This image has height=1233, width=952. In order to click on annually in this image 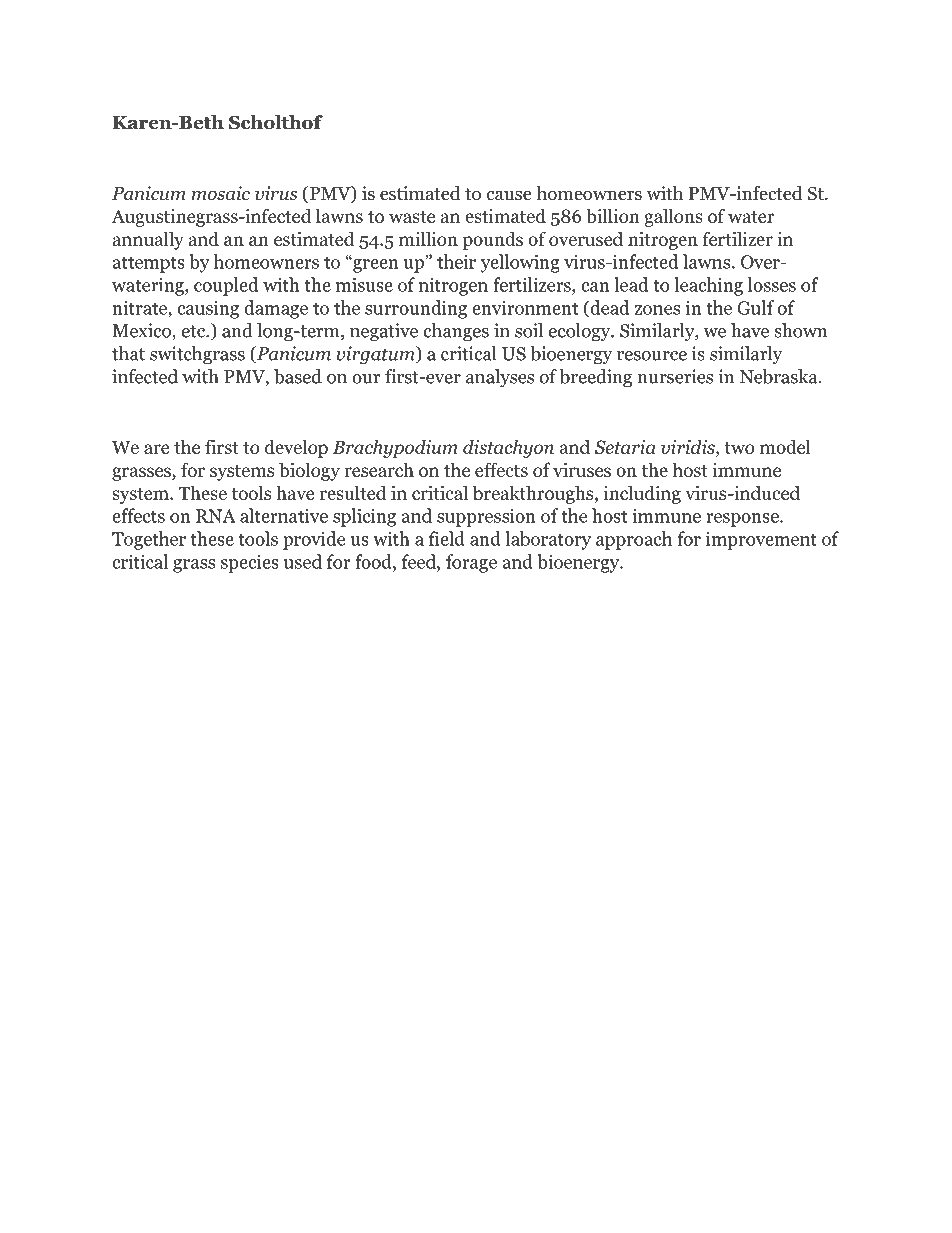, I will do `click(148, 240)`.
